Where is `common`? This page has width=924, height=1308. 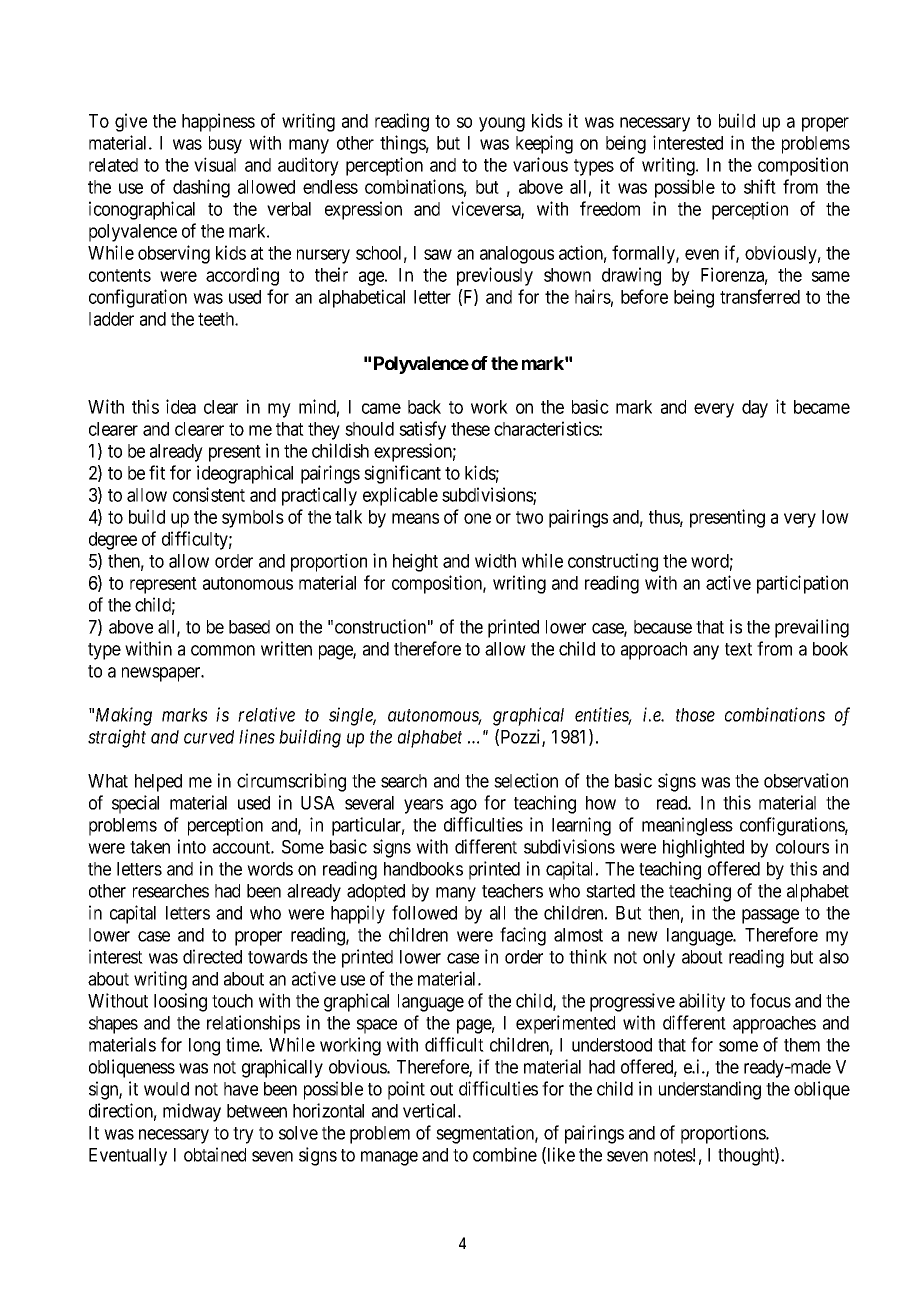 common is located at coordinates (223, 650).
